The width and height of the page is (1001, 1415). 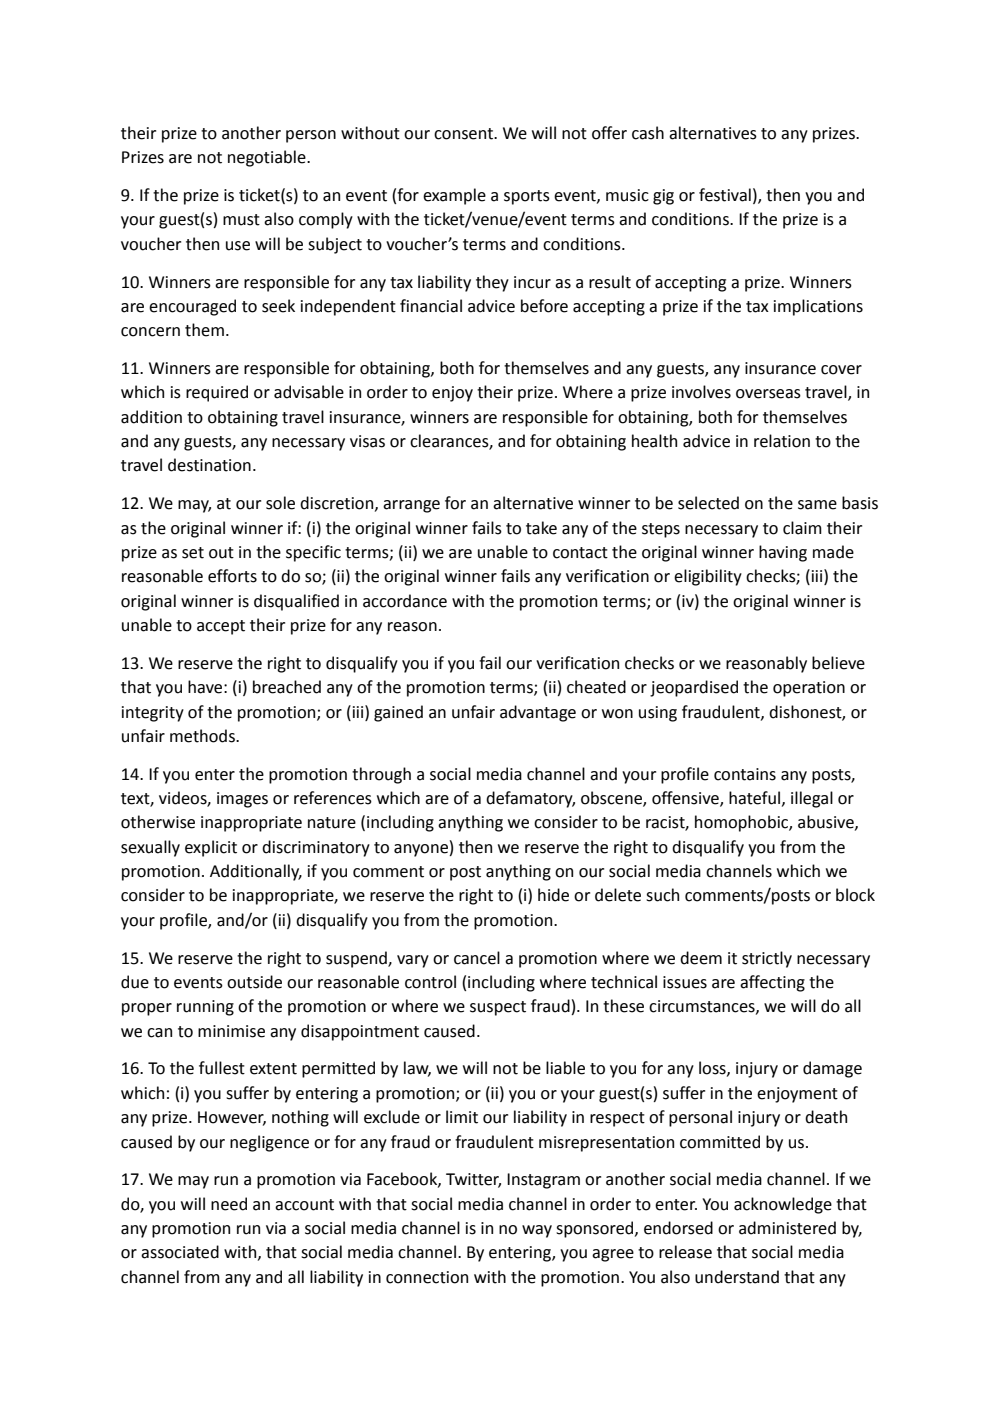 What do you see at coordinates (725, 195) in the page?
I see `festival` at bounding box center [725, 195].
